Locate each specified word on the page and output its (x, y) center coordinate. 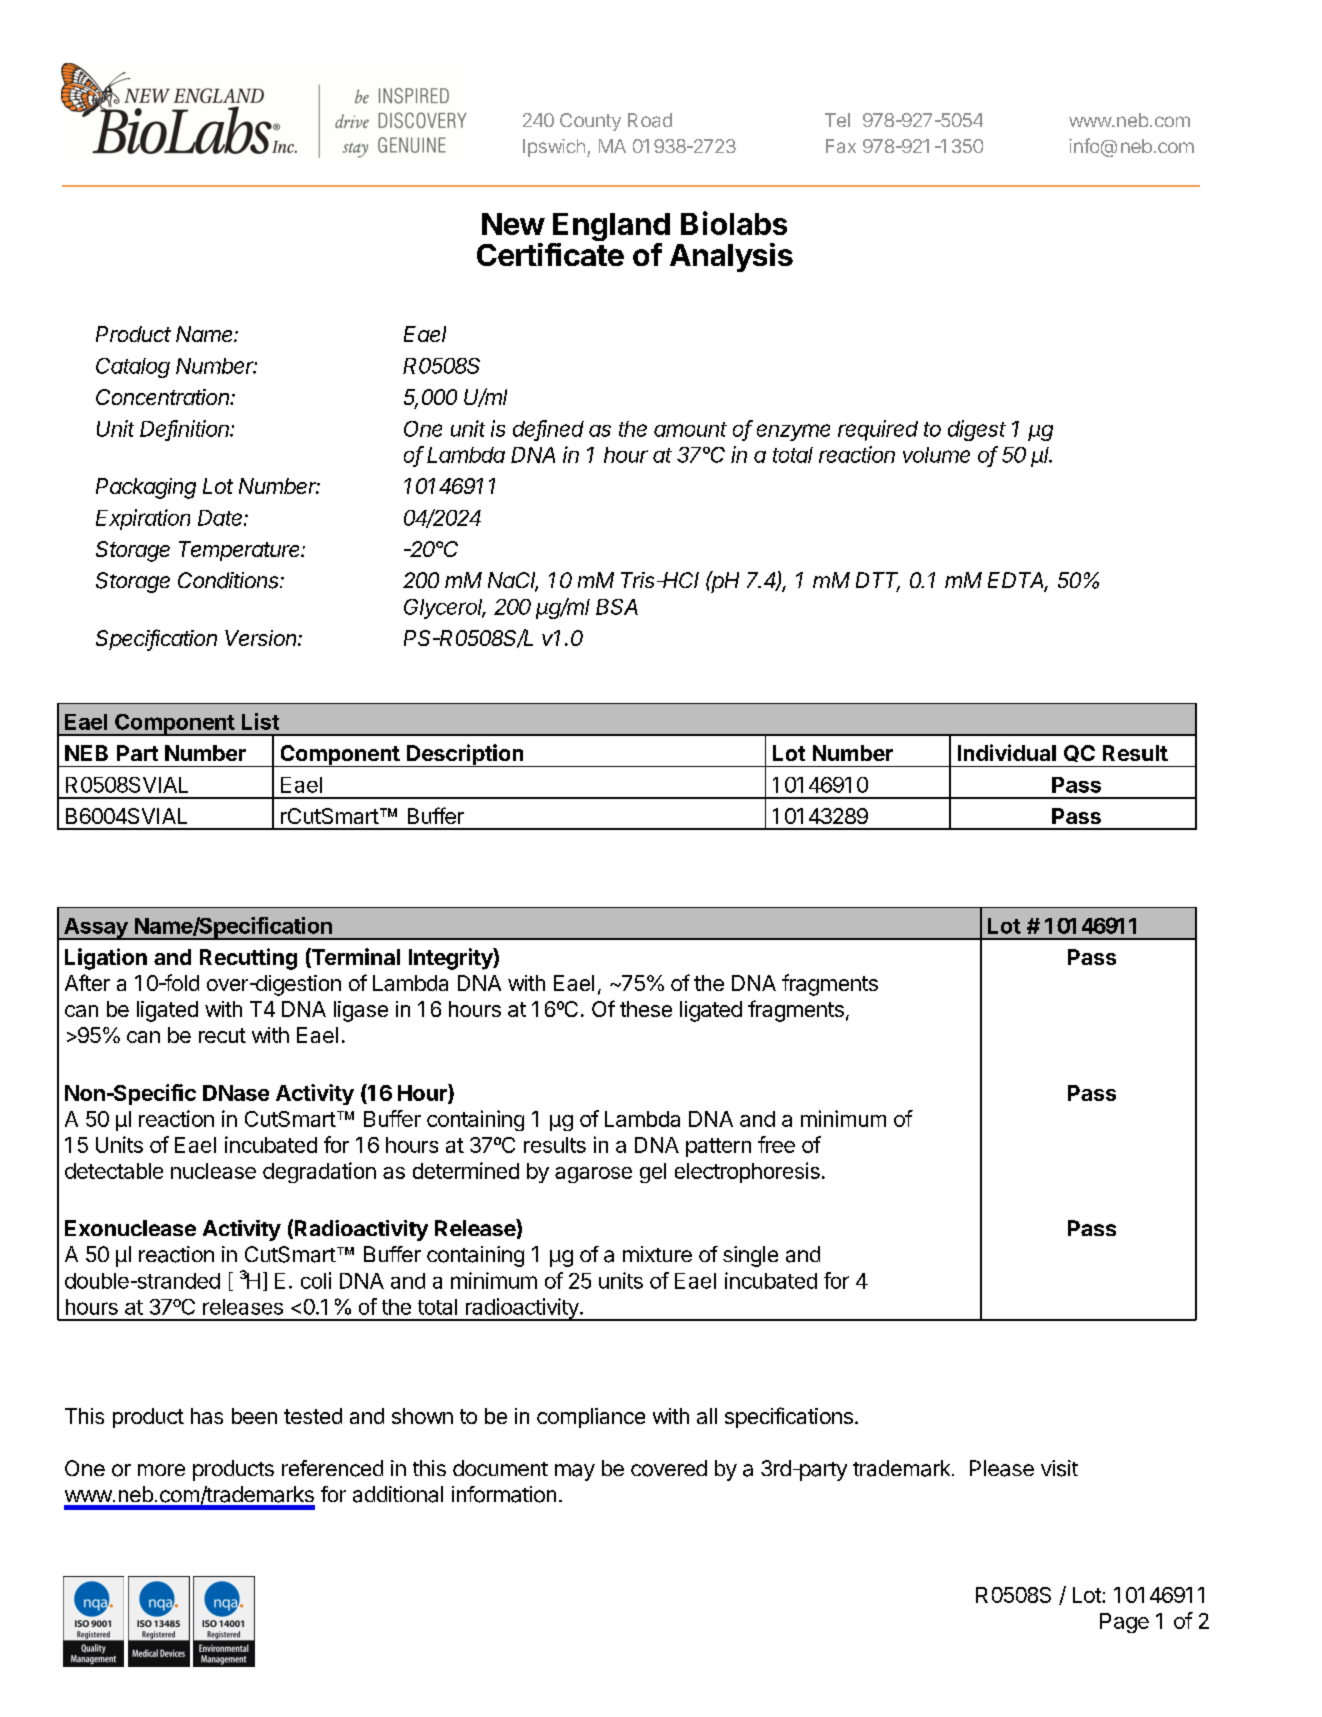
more (161, 1470)
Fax (841, 146)
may (575, 1472)
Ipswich (554, 148)
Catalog (133, 368)
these (646, 1009)
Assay (96, 929)
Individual (1007, 752)
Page (1124, 1623)
